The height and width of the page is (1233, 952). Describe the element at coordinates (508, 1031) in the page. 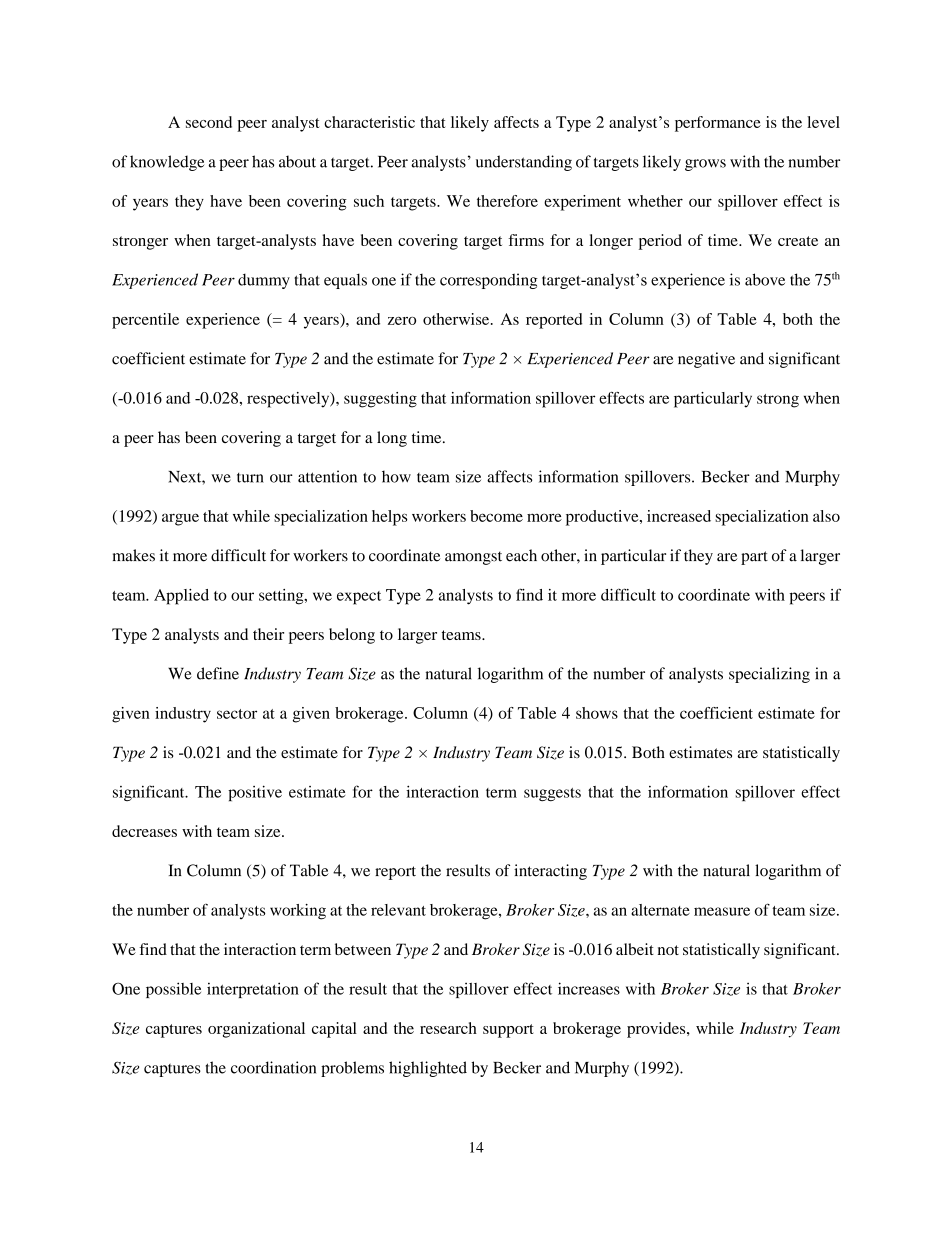

I see `support` at that location.
